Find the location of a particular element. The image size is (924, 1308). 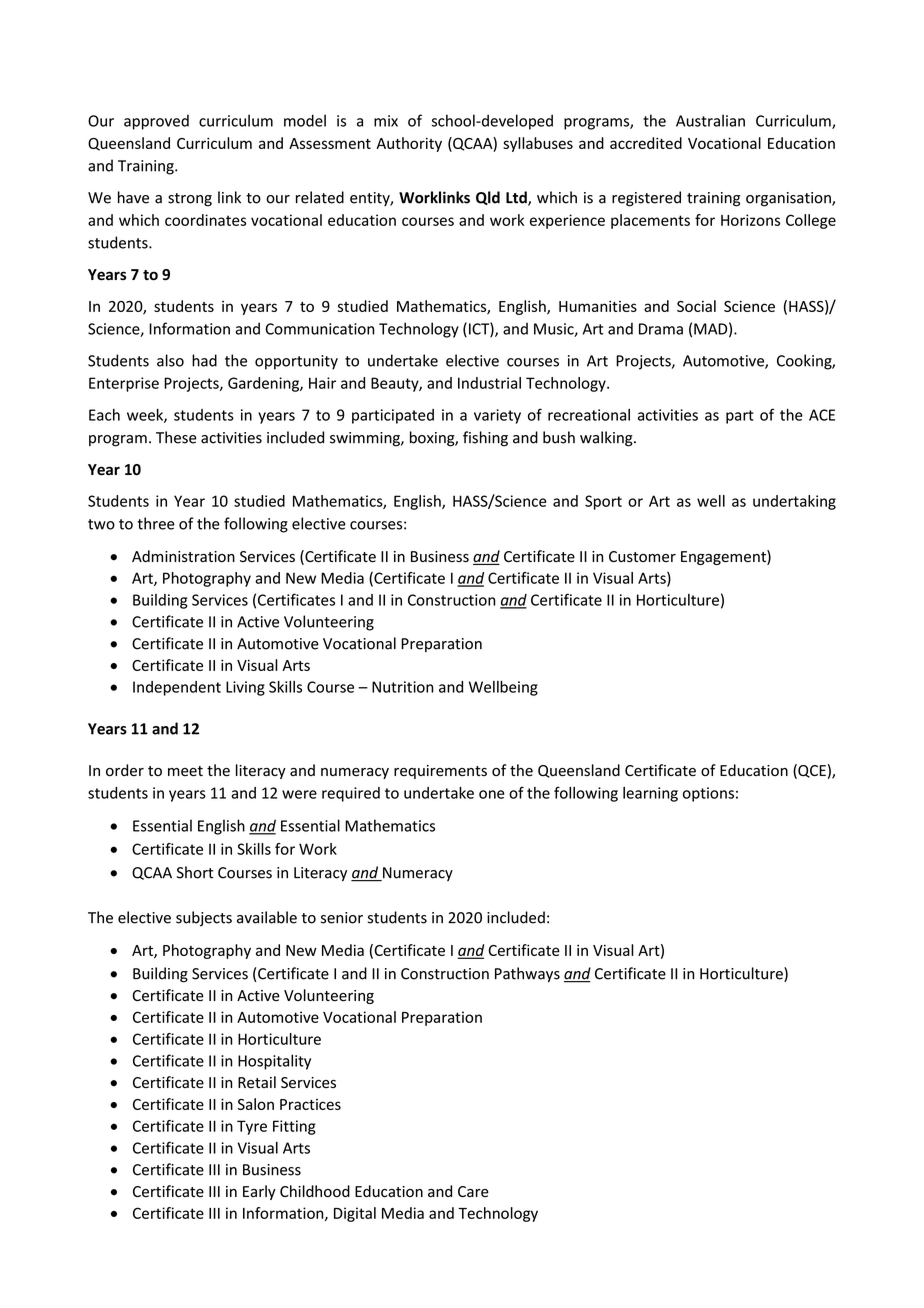

Pathways is located at coordinates (527, 974).
